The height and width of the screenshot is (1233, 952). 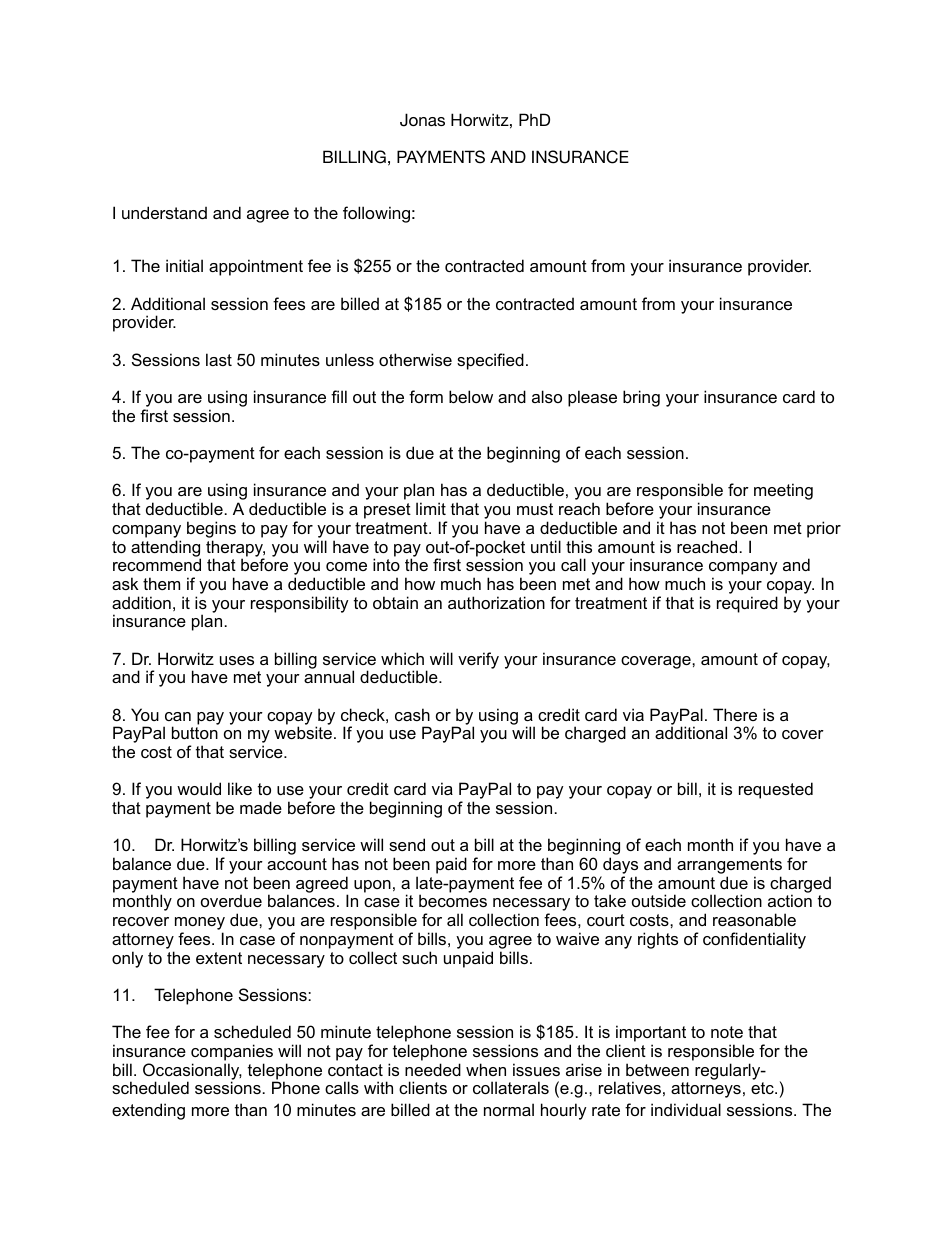 I want to click on understand, so click(x=164, y=212).
